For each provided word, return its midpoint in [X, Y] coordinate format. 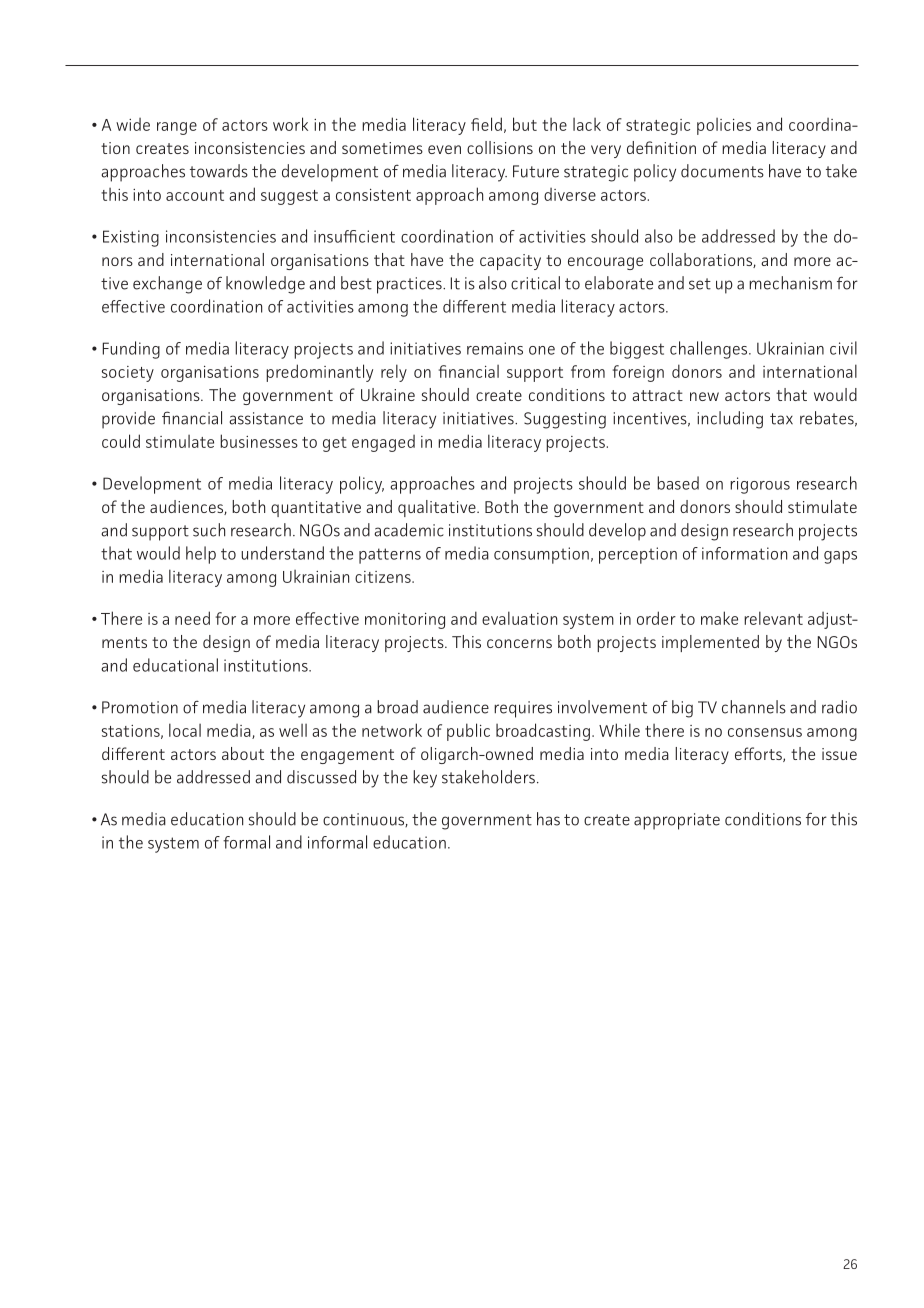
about [243, 753]
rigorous [760, 485]
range [177, 128]
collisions [500, 147]
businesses [259, 441]
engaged [383, 443]
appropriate [677, 821]
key [425, 779]
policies [724, 126]
